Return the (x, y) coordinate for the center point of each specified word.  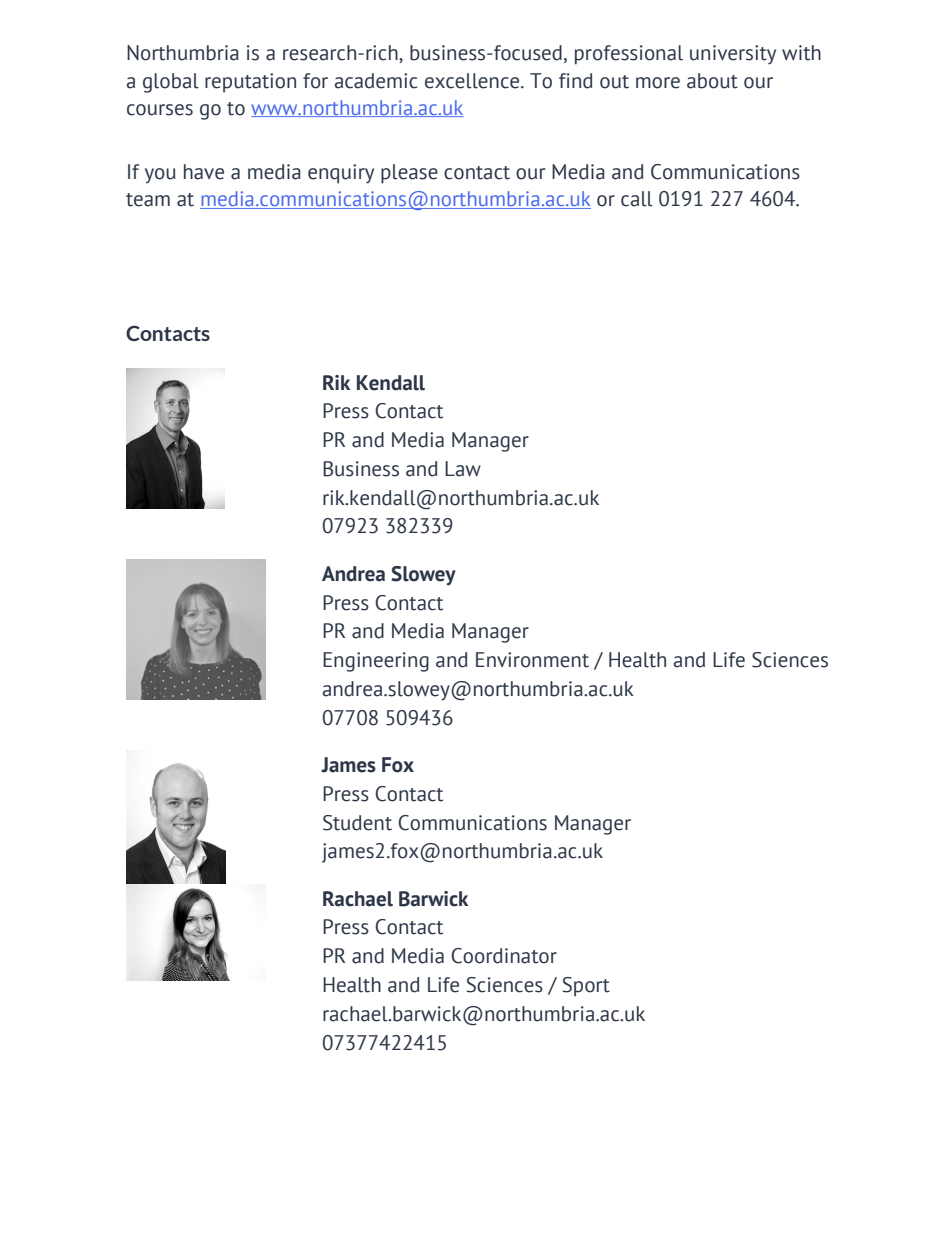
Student (357, 823)
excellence (473, 81)
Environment (532, 660)
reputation (250, 83)
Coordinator (504, 956)
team (148, 200)
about (712, 81)
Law (463, 469)
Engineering (376, 662)
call (637, 199)
